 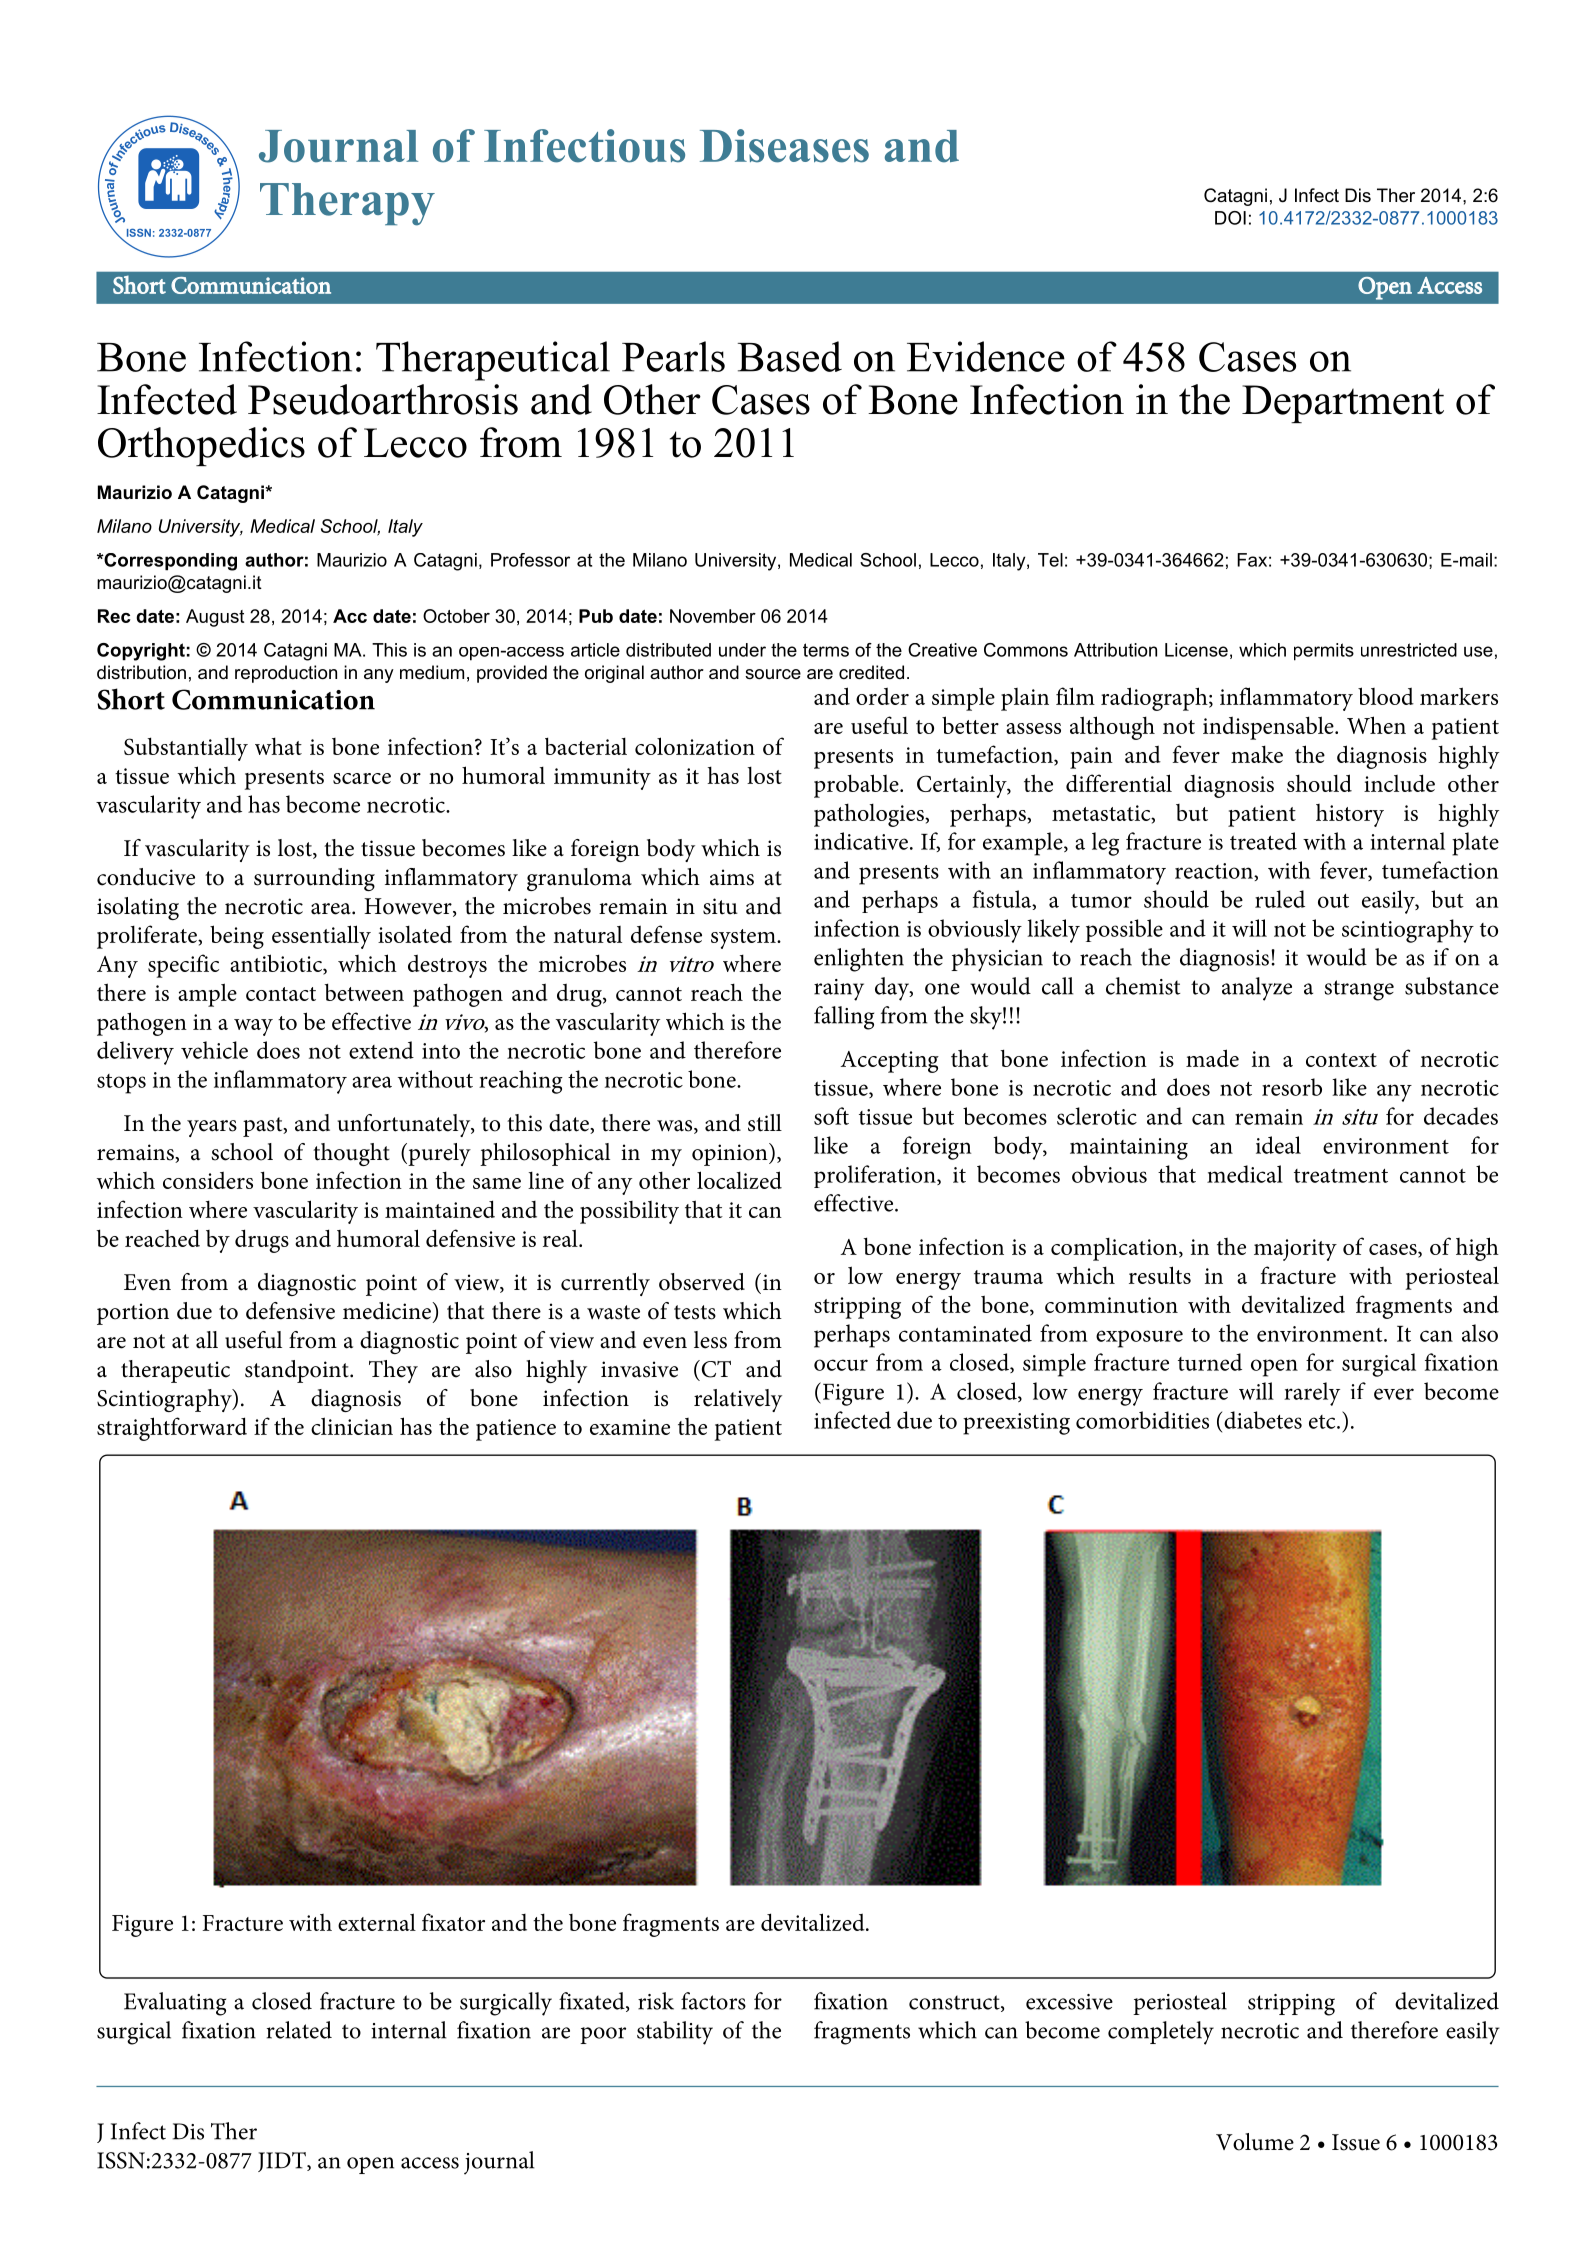 What do you see at coordinates (1269, 728) in the image?
I see `indispensable` at bounding box center [1269, 728].
